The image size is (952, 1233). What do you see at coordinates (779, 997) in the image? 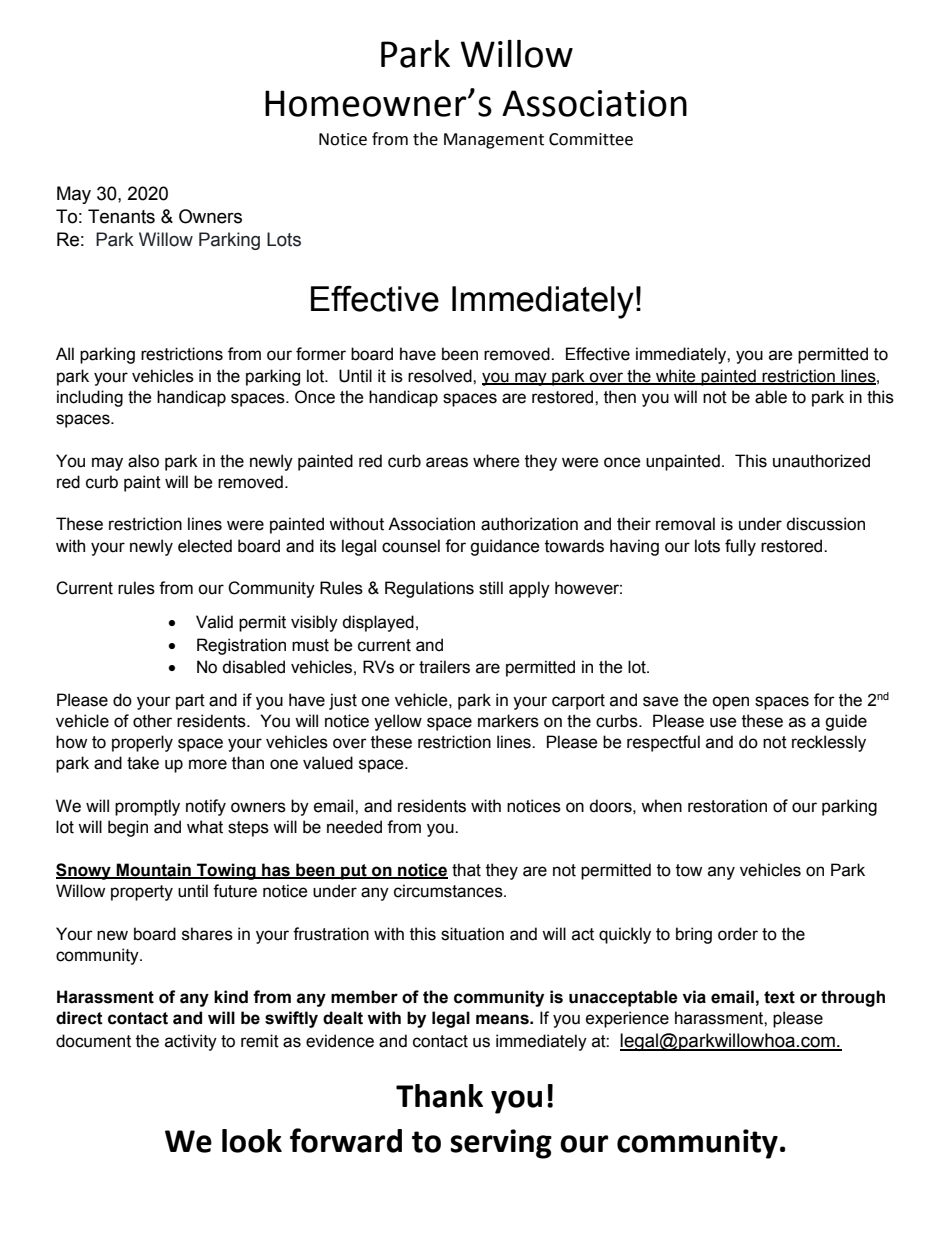
I see `text` at bounding box center [779, 997].
